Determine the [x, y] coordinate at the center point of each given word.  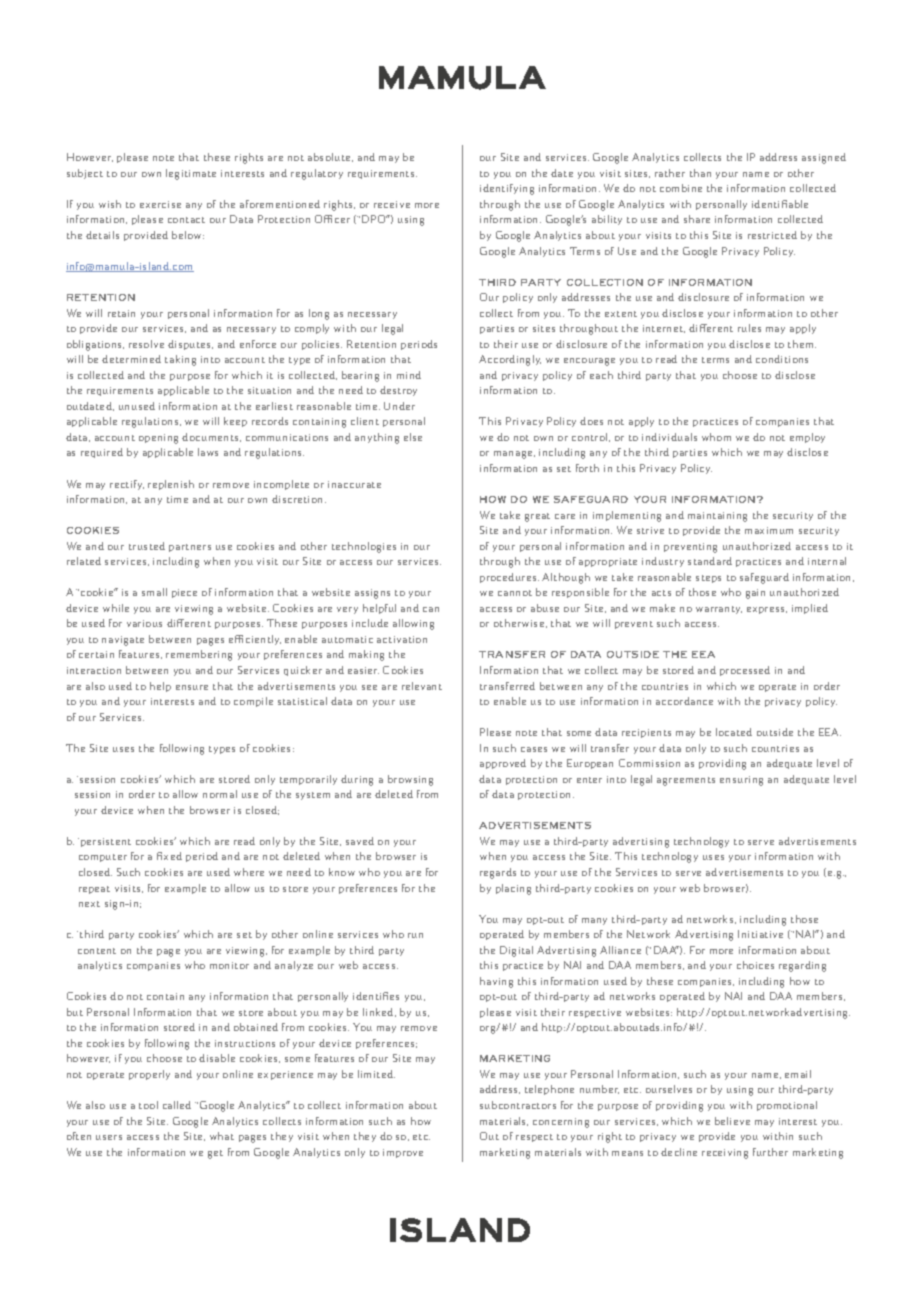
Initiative [760, 934]
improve [403, 1153]
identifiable [780, 204]
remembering [199, 655]
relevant [422, 686]
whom [716, 437]
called [177, 1105]
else [413, 437]
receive [392, 204]
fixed [169, 856]
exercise [160, 204]
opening [158, 439]
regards [498, 873]
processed [745, 671]
